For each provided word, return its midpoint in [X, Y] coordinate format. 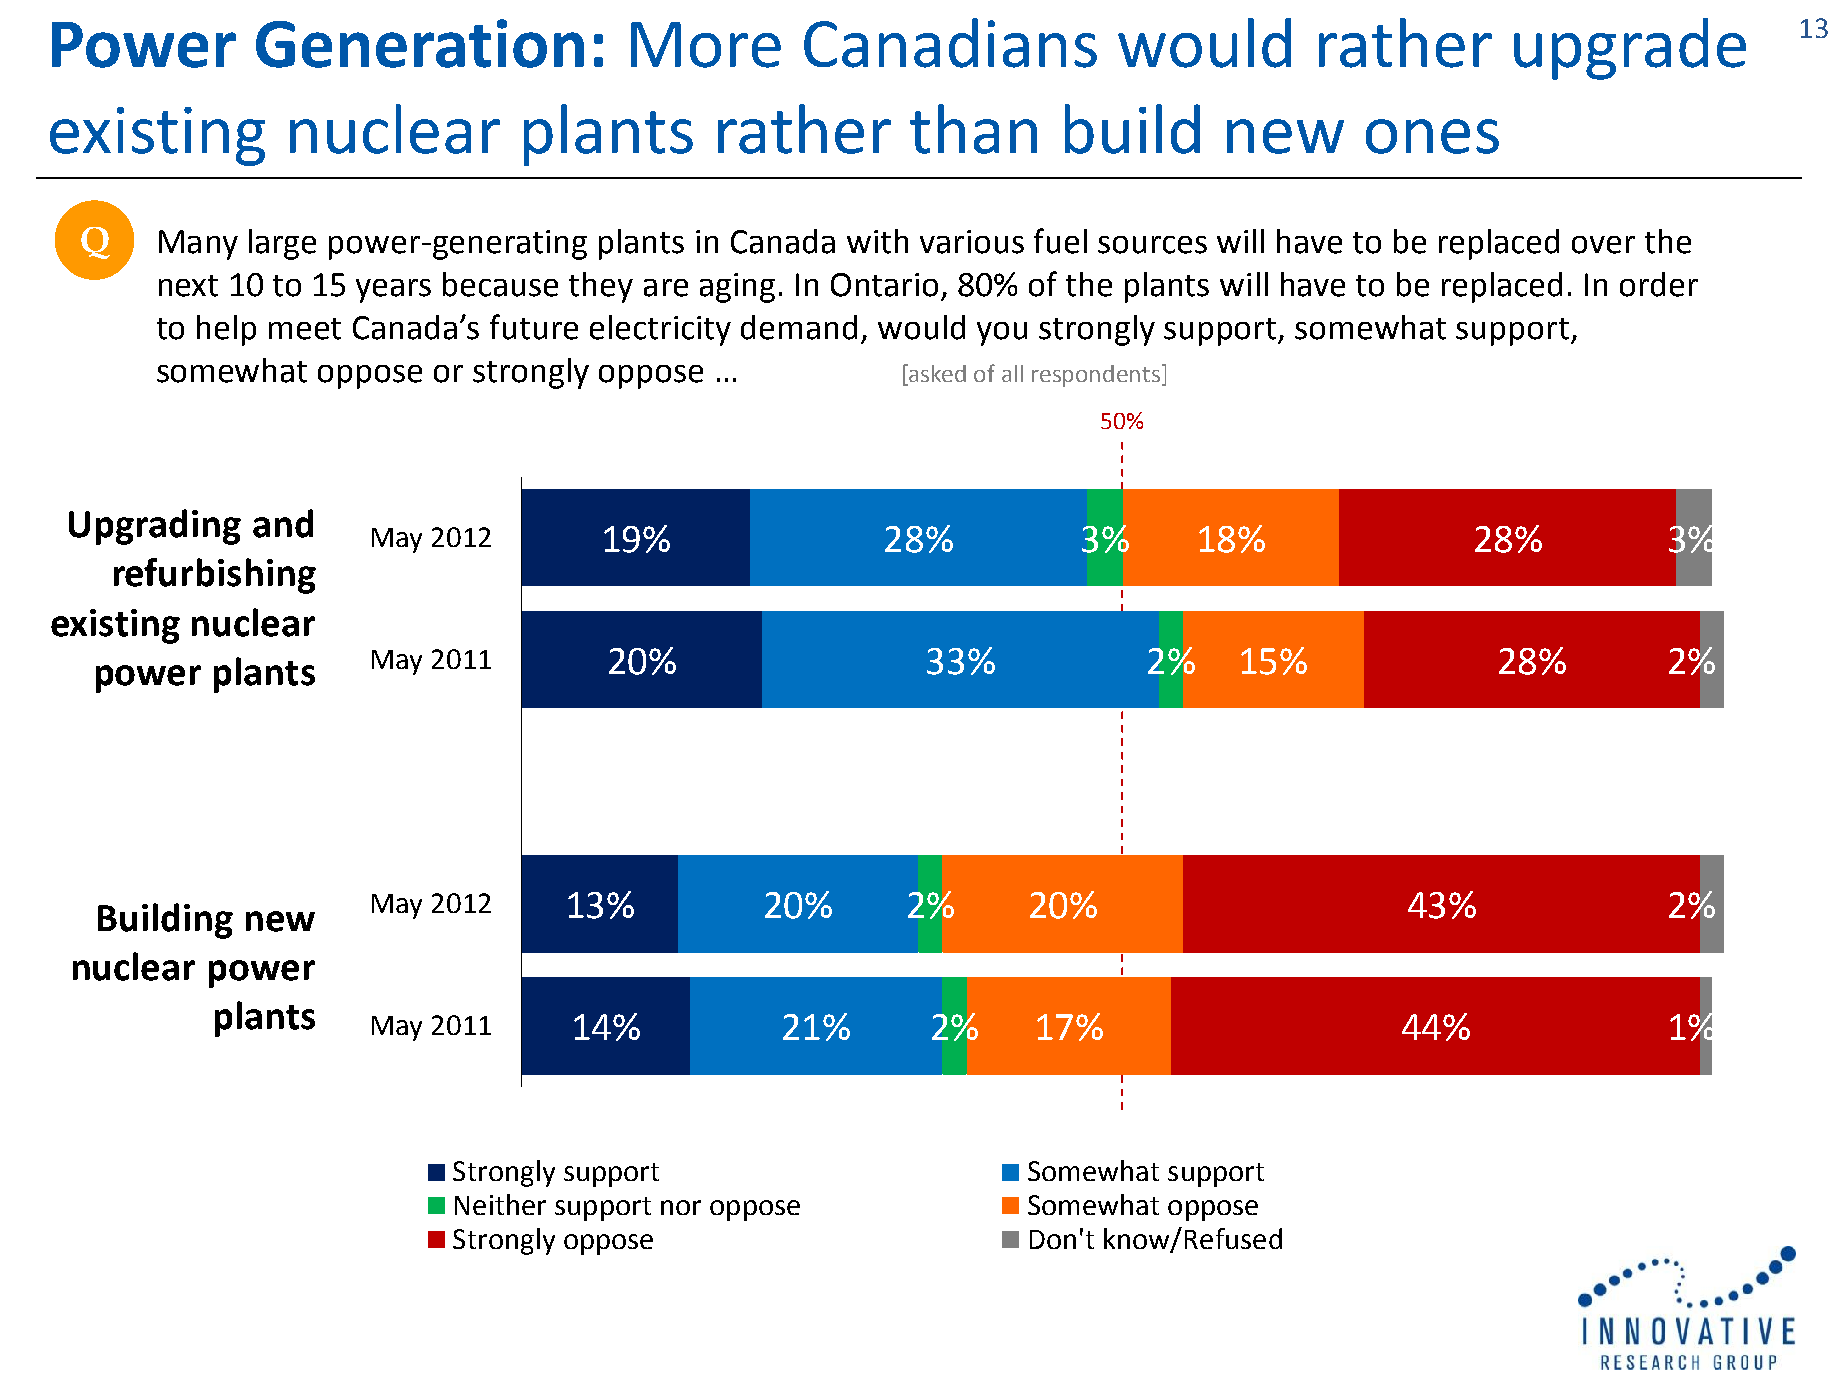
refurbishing [215, 576]
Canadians [950, 43]
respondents [1097, 375]
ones [1432, 136]
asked [936, 374]
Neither [500, 1204]
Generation [420, 43]
